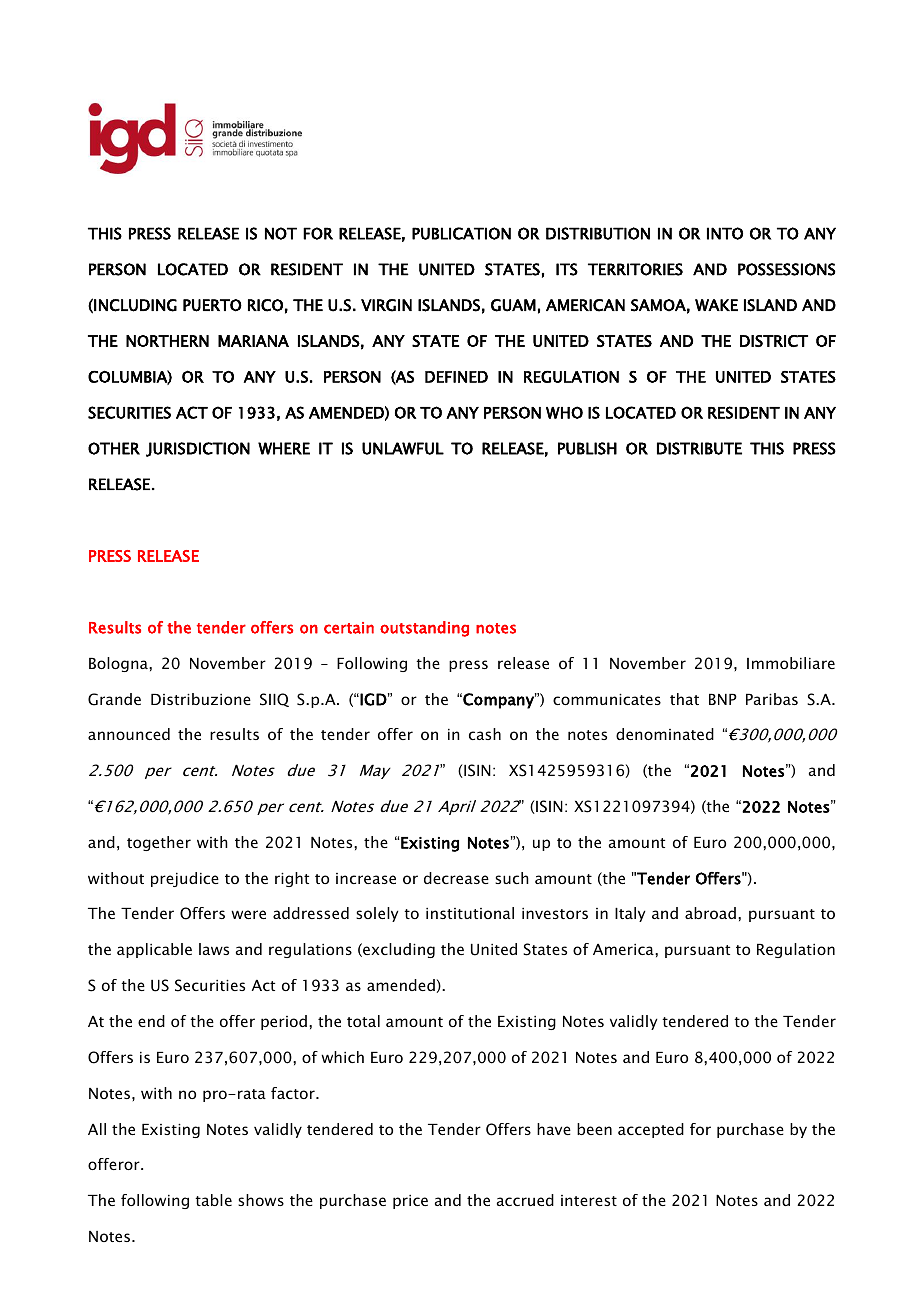 Image resolution: width=924 pixels, height=1309 pixels. What do you see at coordinates (485, 734) in the screenshot?
I see `cash` at bounding box center [485, 734].
